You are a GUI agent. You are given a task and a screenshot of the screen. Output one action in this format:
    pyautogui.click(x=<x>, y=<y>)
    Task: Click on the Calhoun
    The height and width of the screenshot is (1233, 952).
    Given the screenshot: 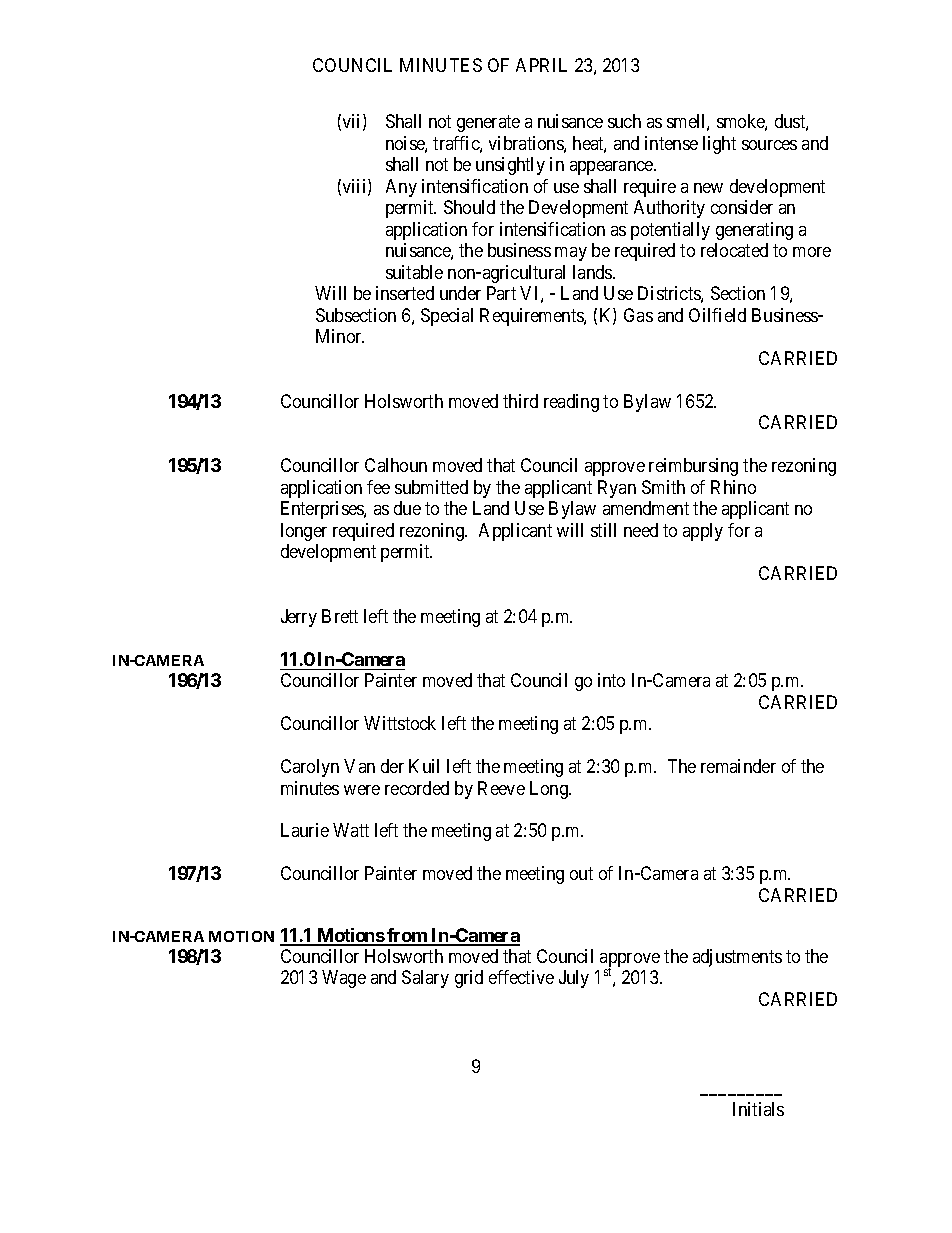 What is the action you would take?
    pyautogui.click(x=396, y=465)
